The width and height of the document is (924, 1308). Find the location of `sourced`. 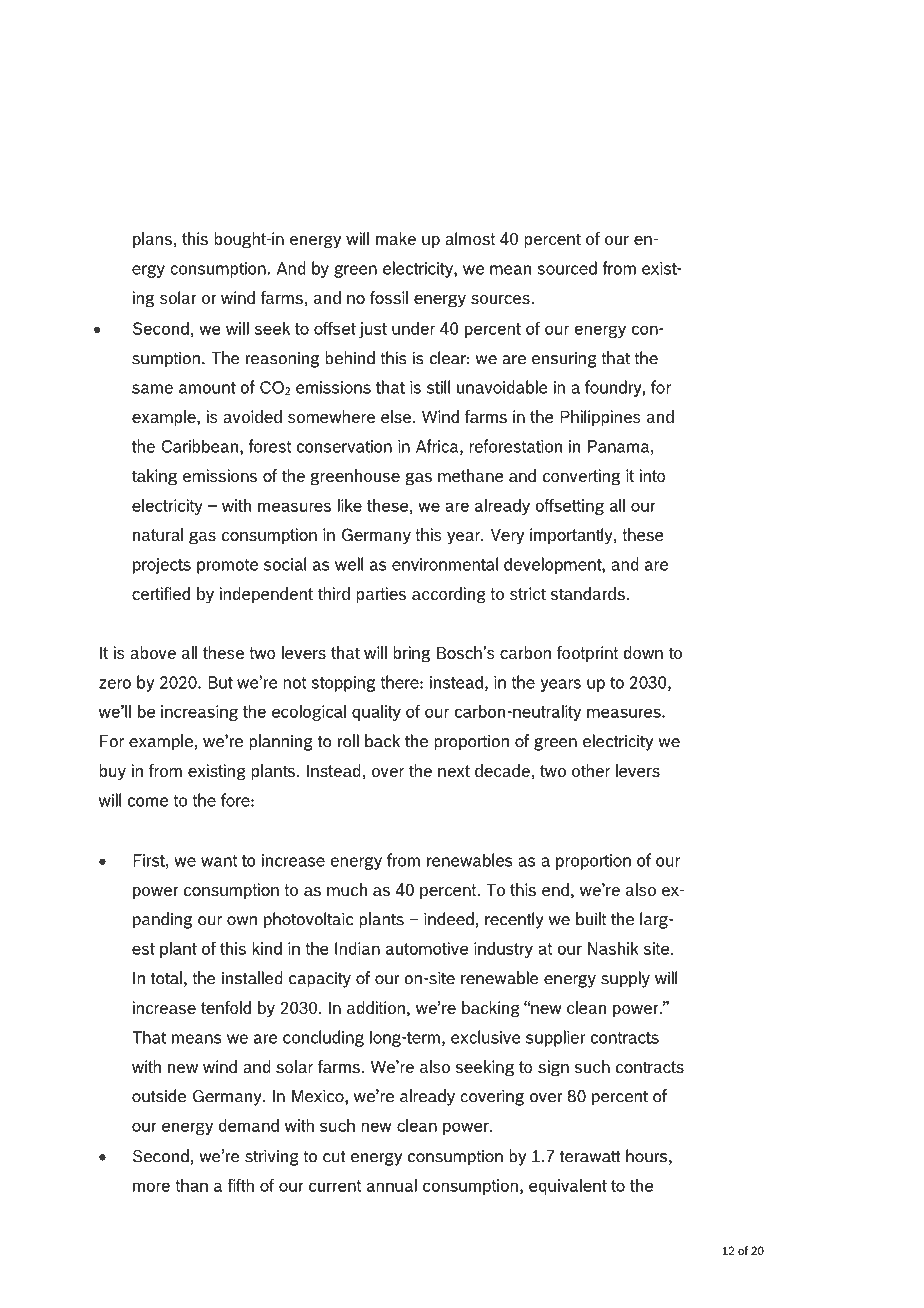

sourced is located at coordinates (567, 268).
